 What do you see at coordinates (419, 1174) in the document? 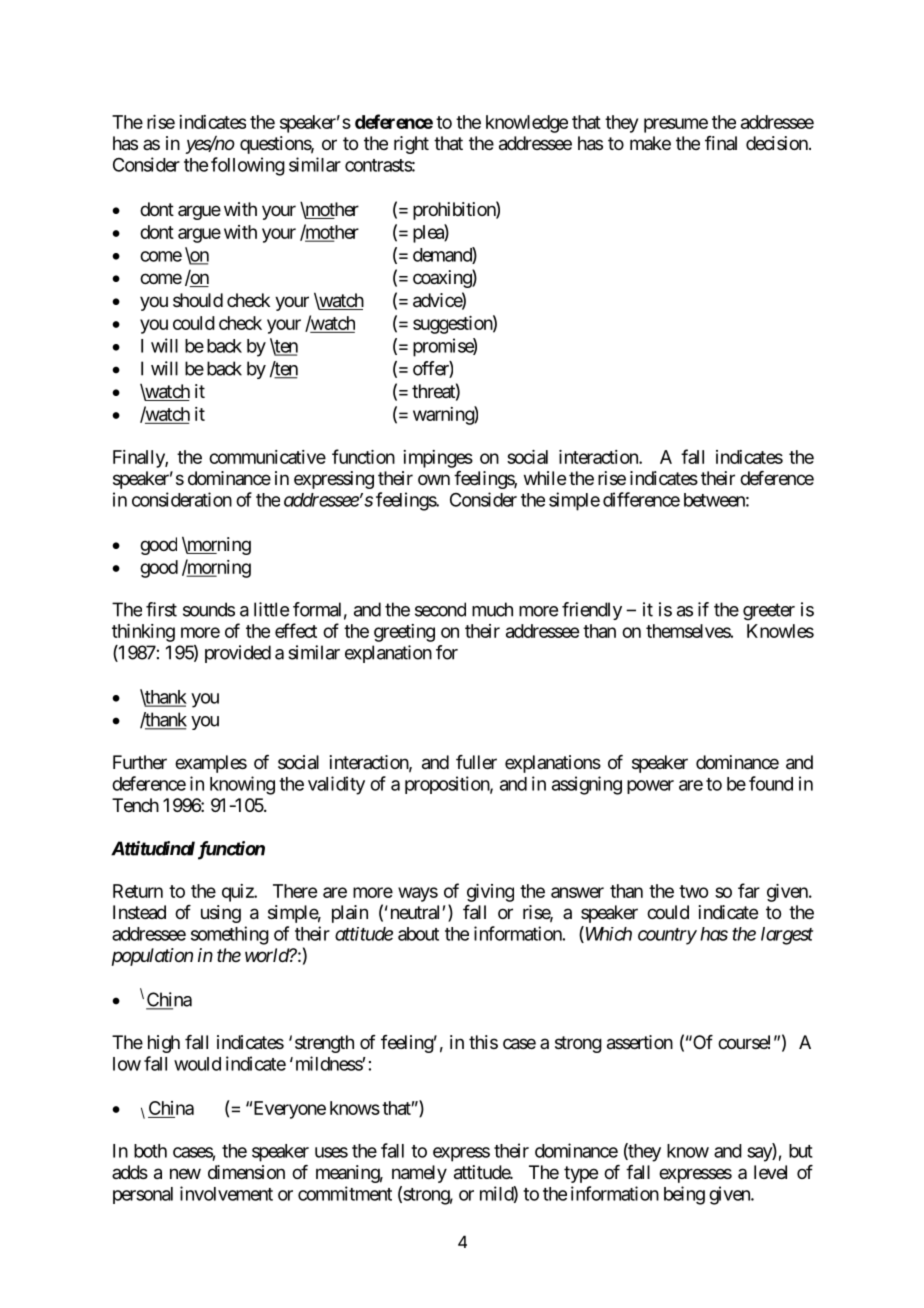
I see `namely` at bounding box center [419, 1174].
